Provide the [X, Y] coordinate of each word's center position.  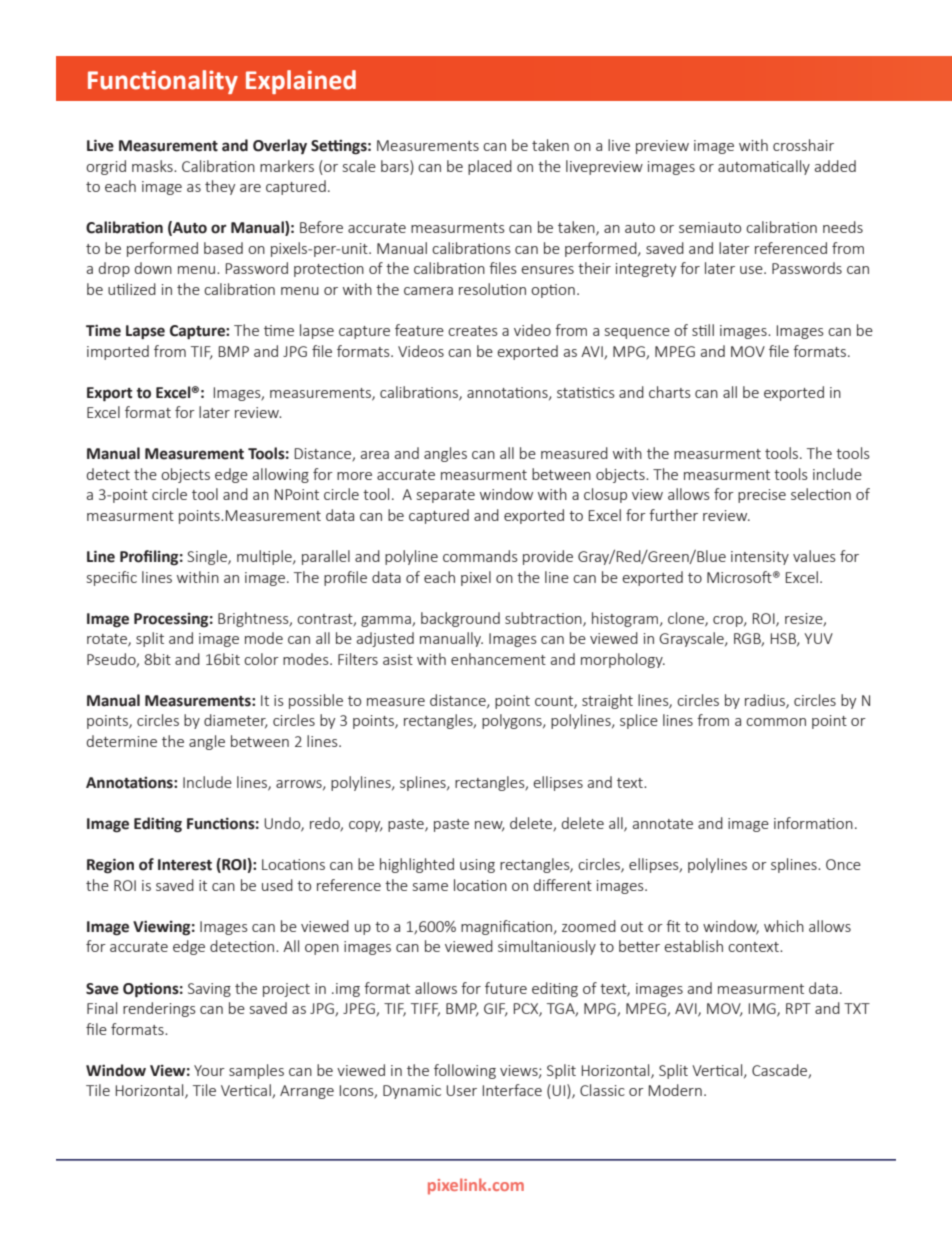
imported [118, 352]
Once [843, 864]
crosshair [803, 145]
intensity [760, 558]
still [703, 330]
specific [112, 578]
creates [473, 331]
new [490, 826]
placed [490, 167]
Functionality [163, 82]
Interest [185, 865]
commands [480, 556]
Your [209, 1070]
